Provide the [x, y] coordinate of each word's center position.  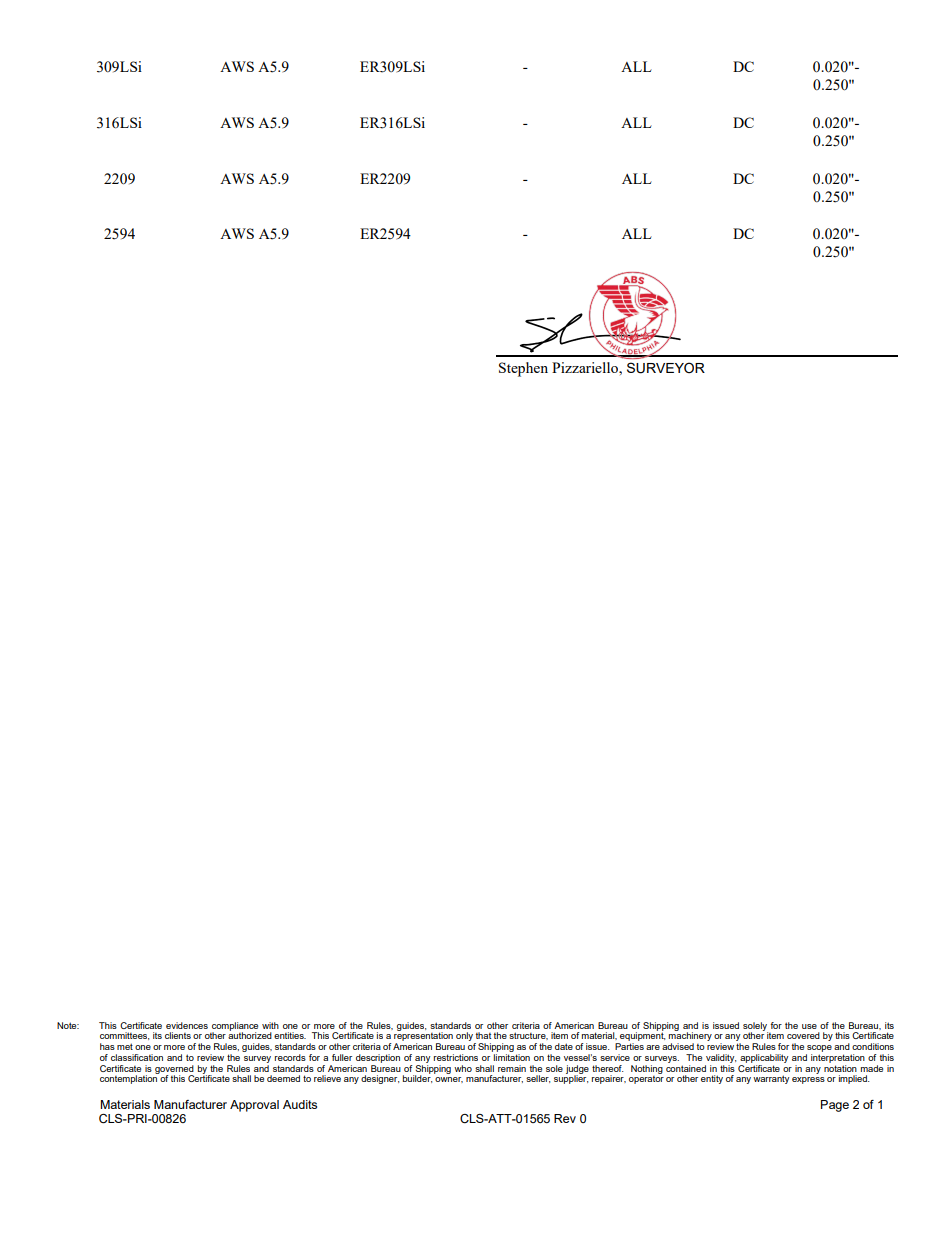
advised [678, 1046]
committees [124, 1036]
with [270, 1025]
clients [178, 1035]
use [809, 1026]
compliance [235, 1027]
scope [819, 1048]
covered [803, 1035]
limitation [512, 1057]
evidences [187, 1025]
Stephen [523, 369]
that [483, 1035]
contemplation [129, 1078]
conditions [873, 1046]
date [564, 1046]
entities [290, 1035]
